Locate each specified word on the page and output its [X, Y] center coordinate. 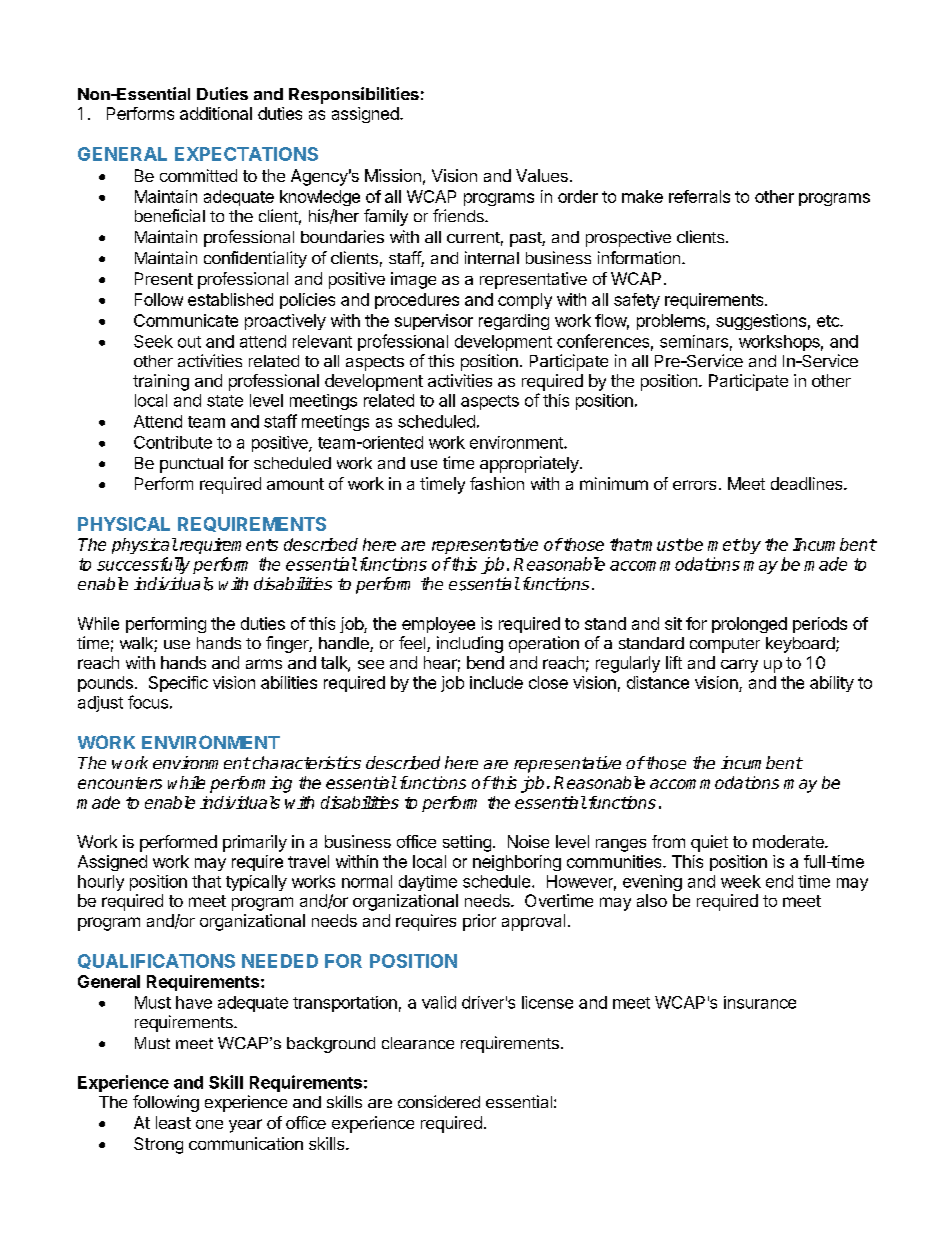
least [173, 1122]
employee [438, 625]
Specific [178, 684]
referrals [699, 196]
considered [439, 1101]
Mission [393, 175]
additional [216, 113]
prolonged [749, 625]
